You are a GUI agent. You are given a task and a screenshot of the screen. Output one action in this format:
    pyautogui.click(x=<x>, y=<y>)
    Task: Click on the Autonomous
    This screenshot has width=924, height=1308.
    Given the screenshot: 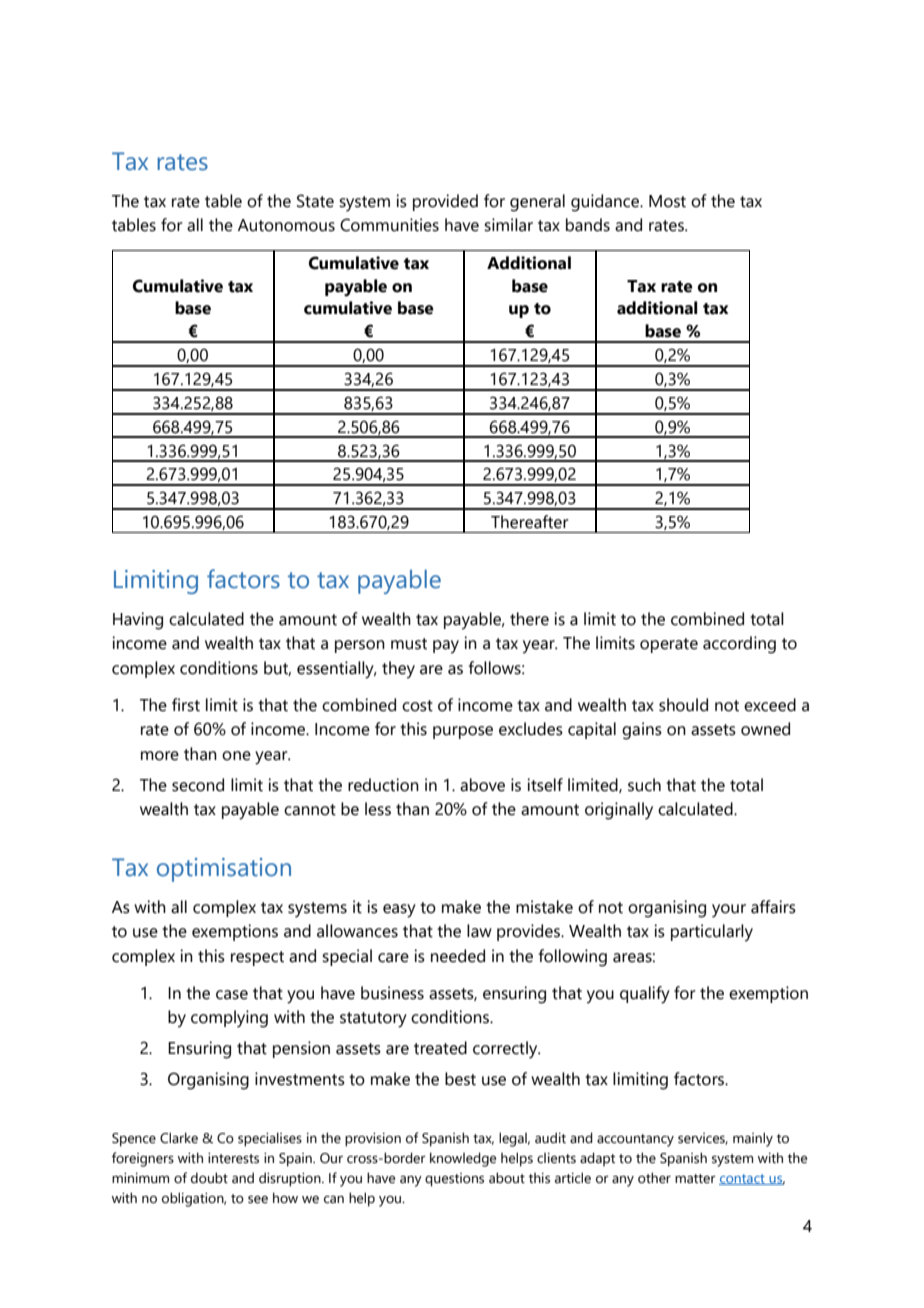 What is the action you would take?
    pyautogui.click(x=286, y=225)
